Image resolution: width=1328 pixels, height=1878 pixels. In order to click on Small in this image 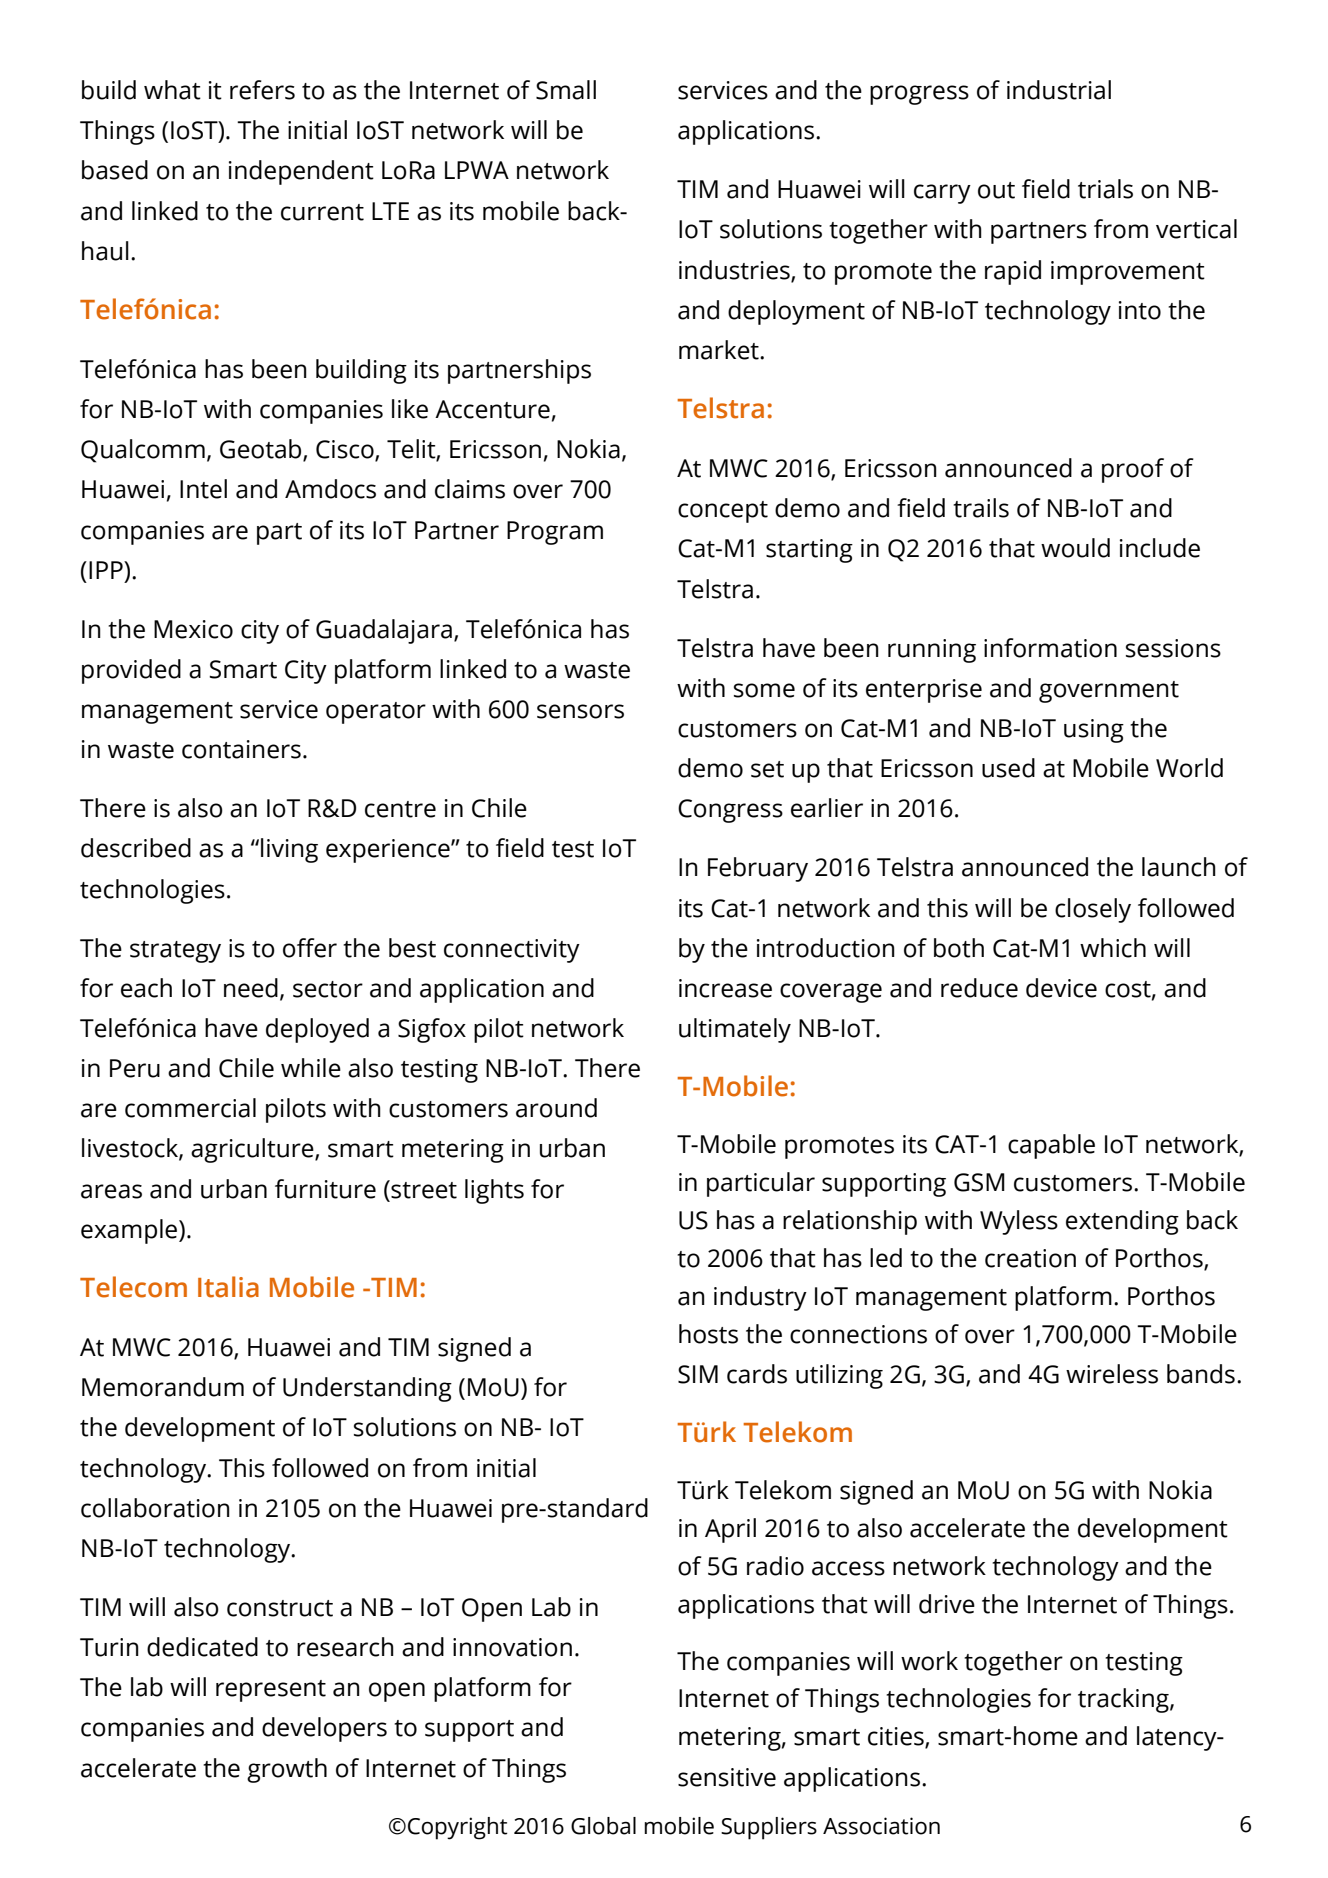, I will do `click(566, 90)`.
